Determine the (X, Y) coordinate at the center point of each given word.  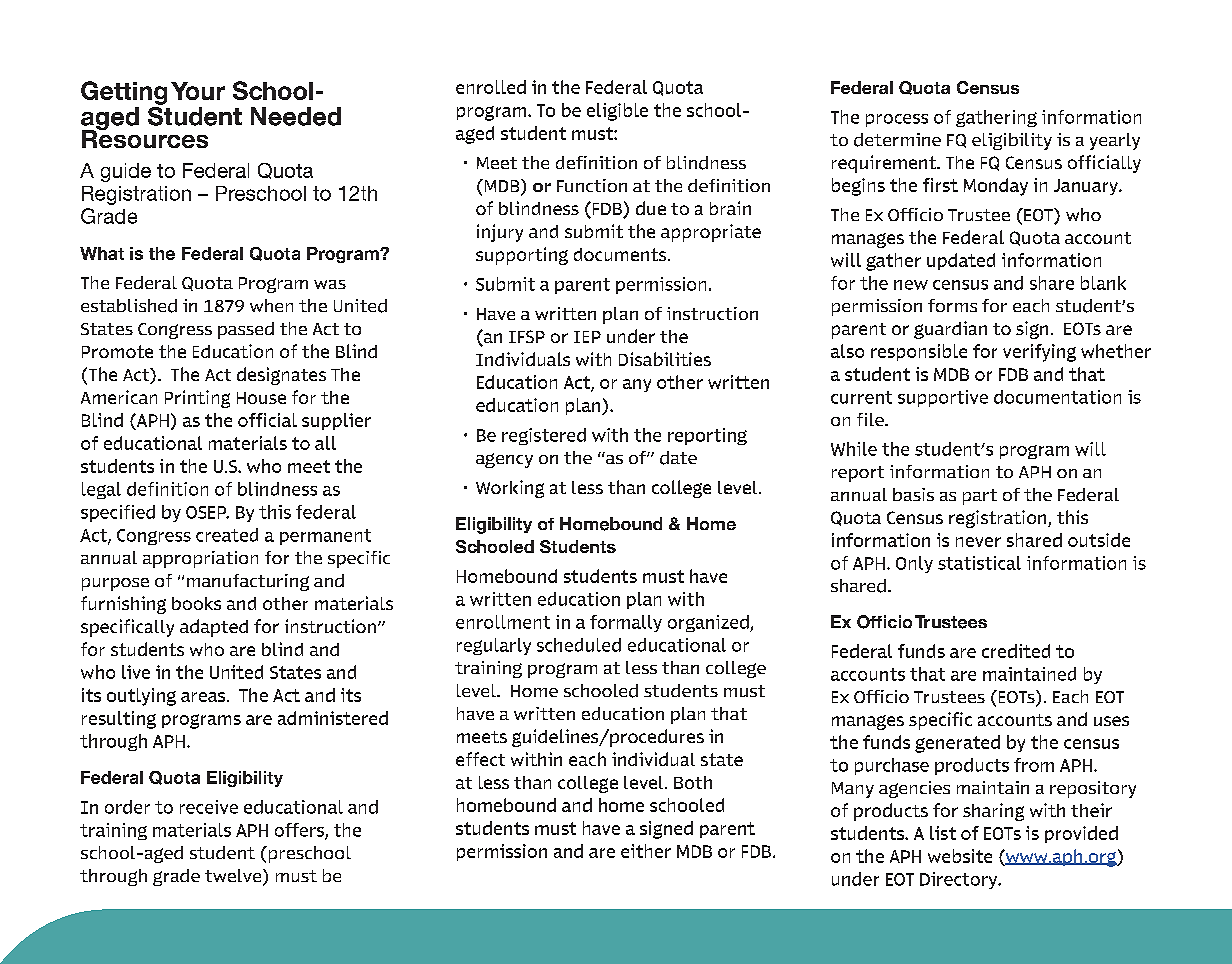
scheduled (579, 645)
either (646, 851)
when (271, 305)
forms (952, 305)
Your (198, 91)
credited (1016, 651)
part (980, 497)
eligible (617, 112)
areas (204, 697)
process (897, 120)
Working (510, 489)
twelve (234, 877)
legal (101, 490)
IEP (587, 337)
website (960, 856)
